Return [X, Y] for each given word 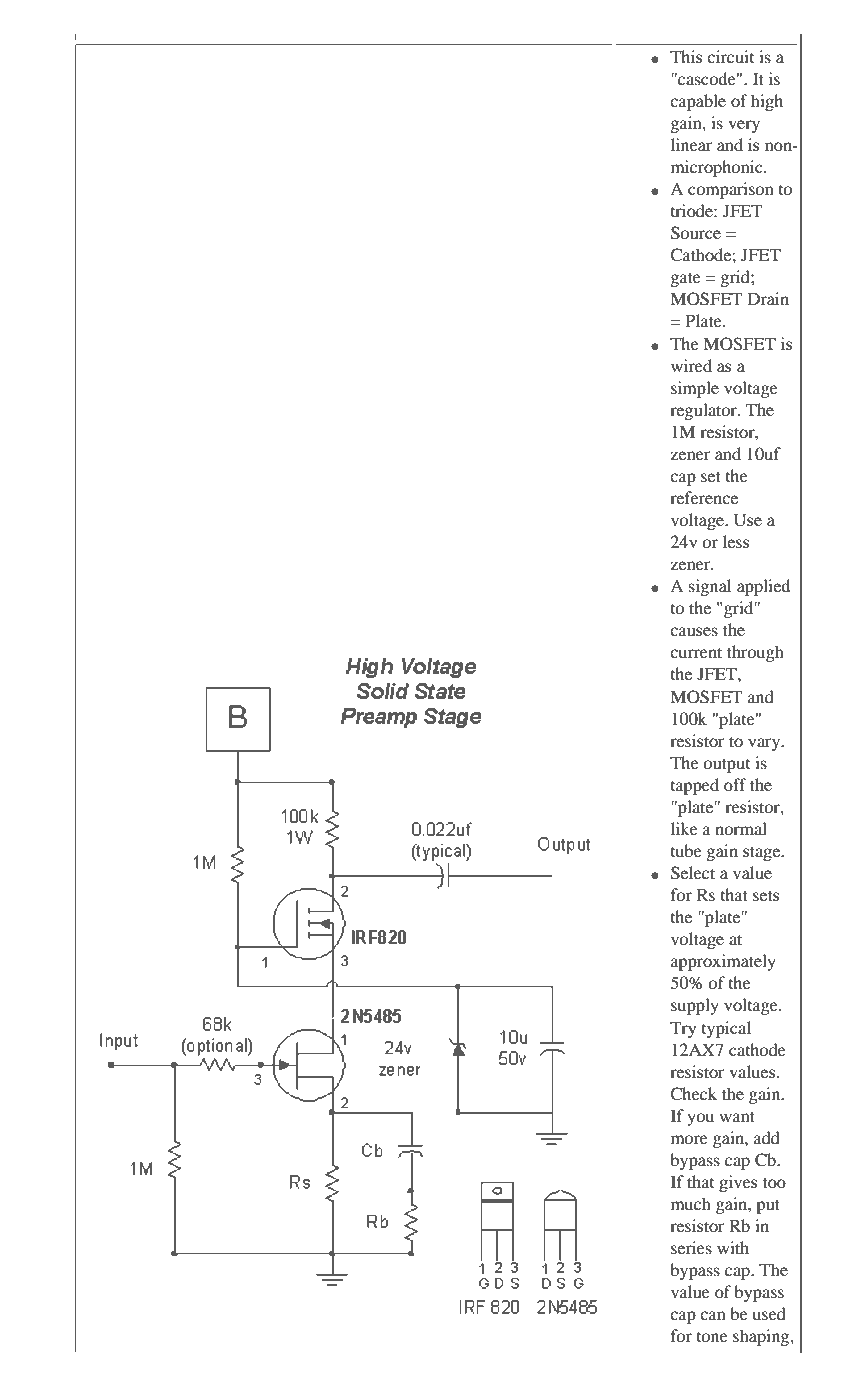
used [769, 1313]
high [767, 102]
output [726, 766]
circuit [730, 56]
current [696, 652]
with [733, 1247]
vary [765, 744]
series [691, 1247]
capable [698, 102]
